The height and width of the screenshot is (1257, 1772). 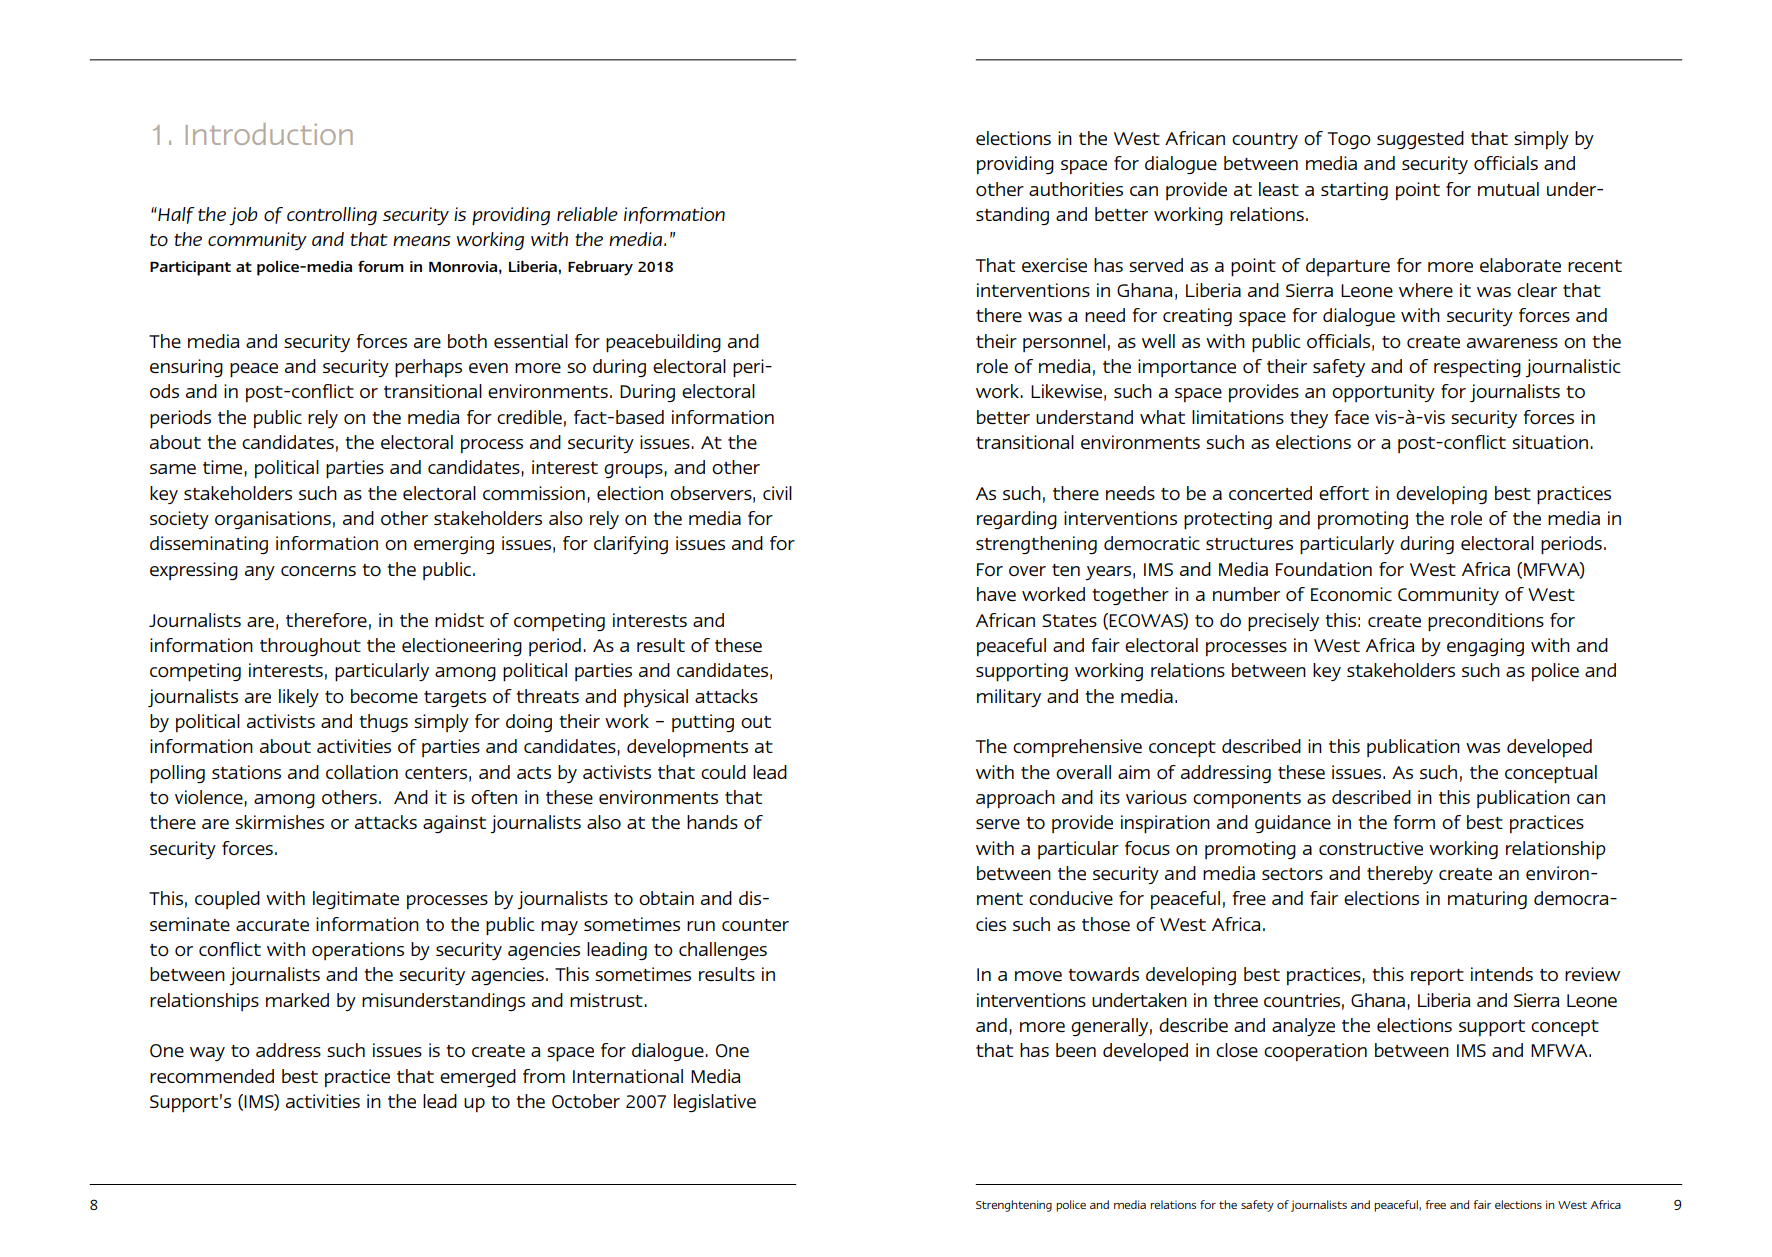 I want to click on authorities, so click(x=1076, y=189).
